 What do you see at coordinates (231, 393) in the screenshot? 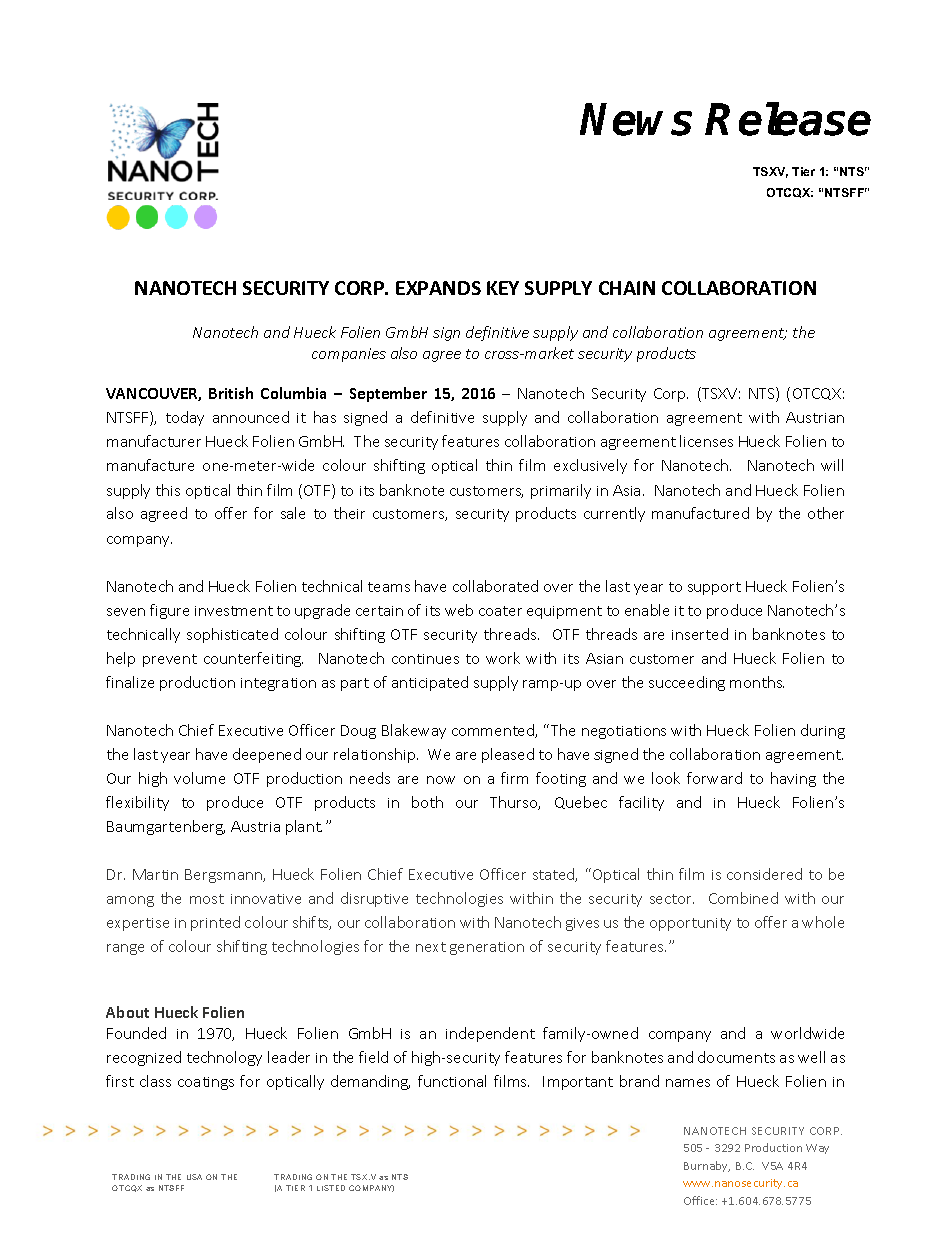
I see `British` at bounding box center [231, 393].
